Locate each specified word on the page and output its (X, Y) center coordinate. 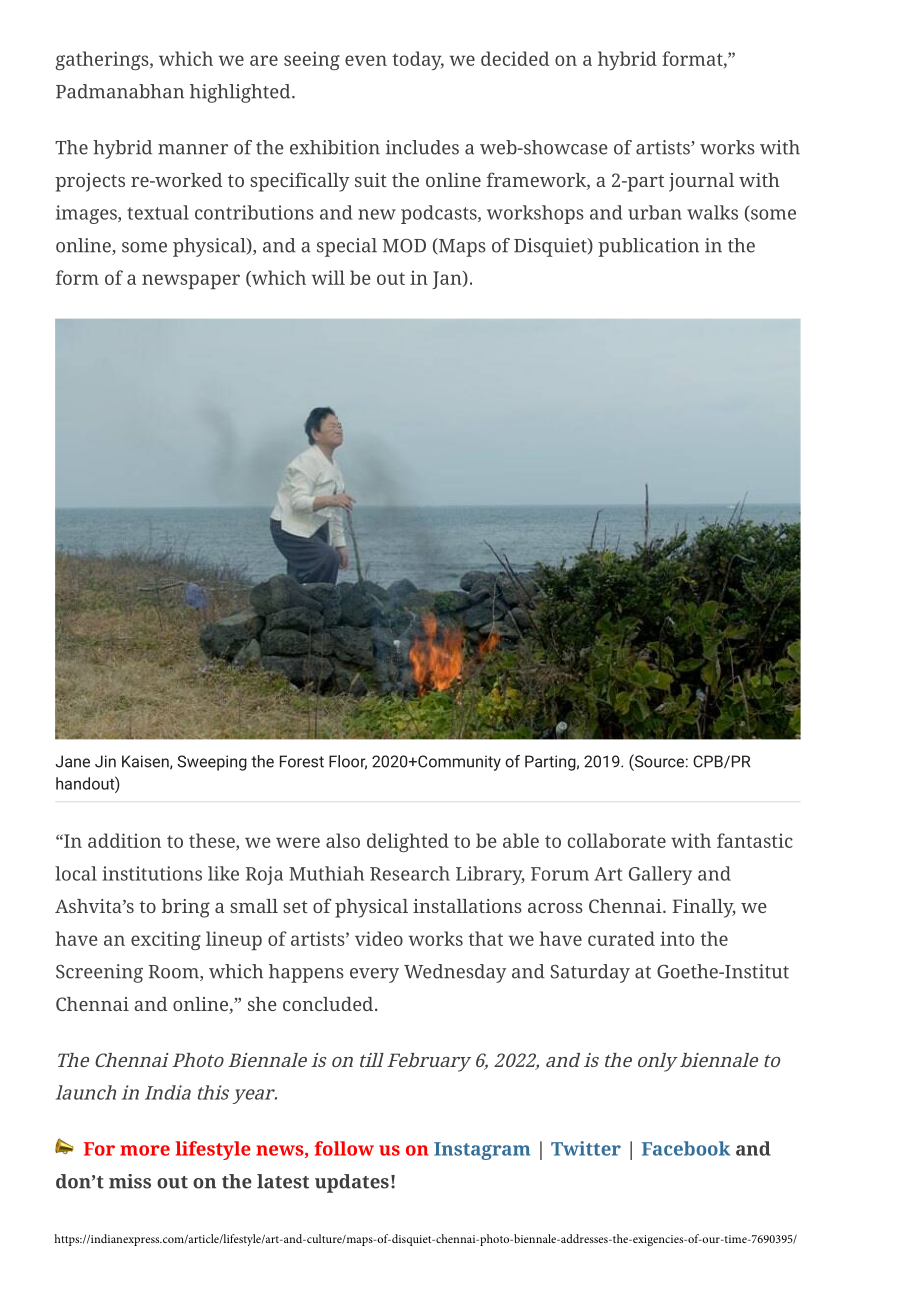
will (328, 277)
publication (648, 247)
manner (193, 149)
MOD (404, 245)
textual (158, 212)
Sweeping (212, 763)
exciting (166, 940)
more (145, 1150)
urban (655, 212)
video (379, 938)
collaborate (617, 840)
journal (701, 182)
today (418, 60)
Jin (105, 761)
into (677, 938)
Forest (302, 761)
